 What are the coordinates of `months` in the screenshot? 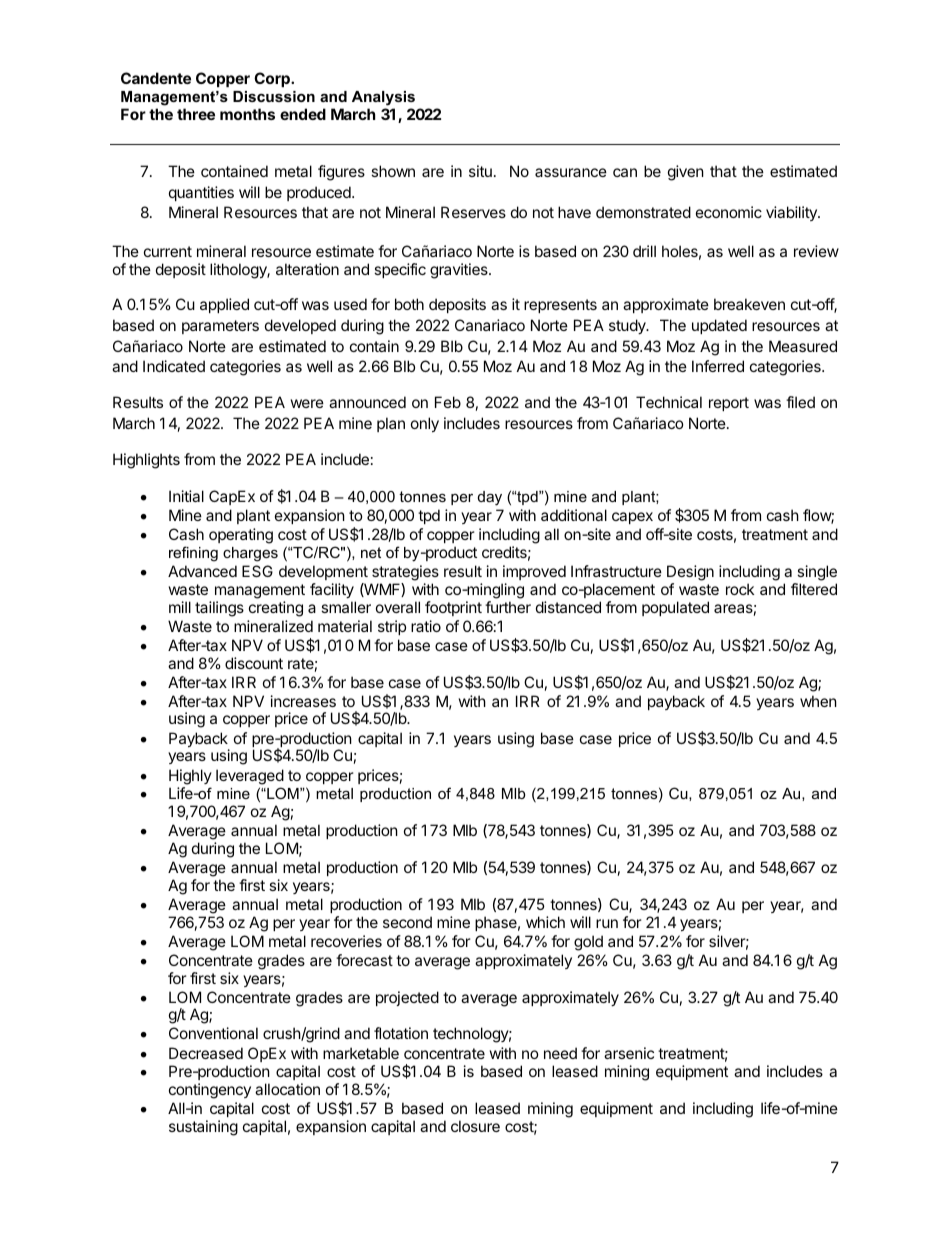 It's located at (247, 114).
